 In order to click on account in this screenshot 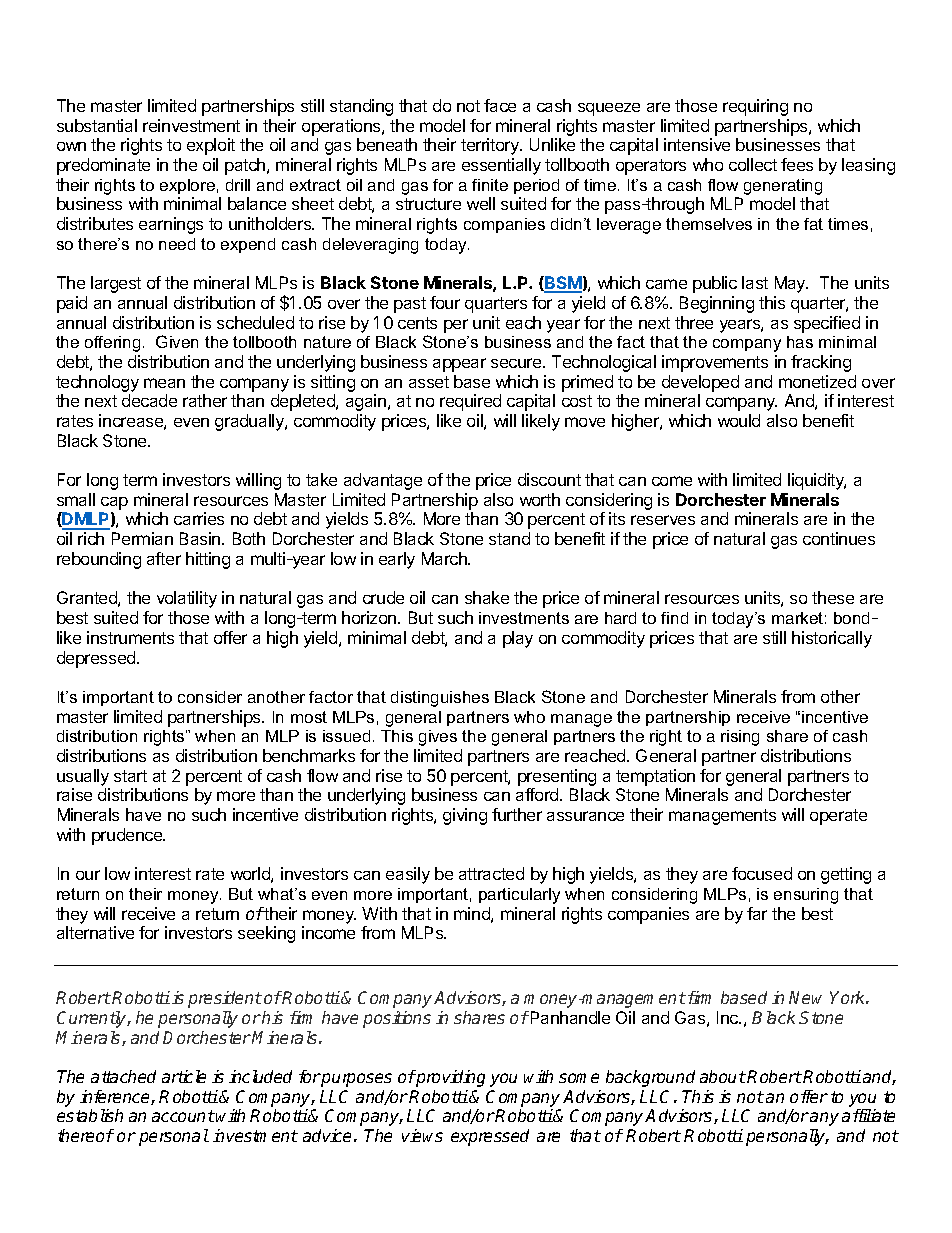, I will do `click(183, 1116)`.
